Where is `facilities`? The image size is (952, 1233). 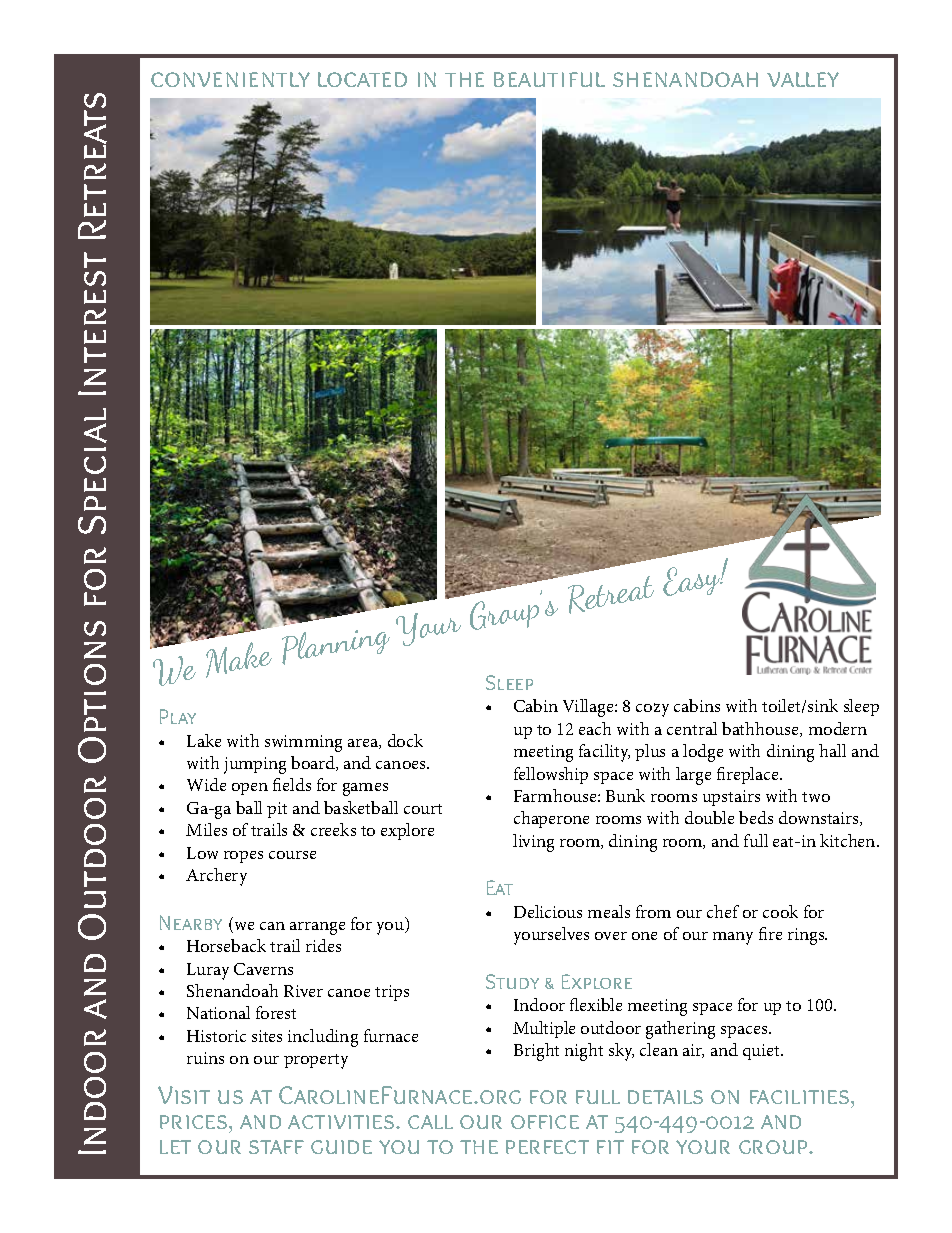
facilities is located at coordinates (799, 1097).
